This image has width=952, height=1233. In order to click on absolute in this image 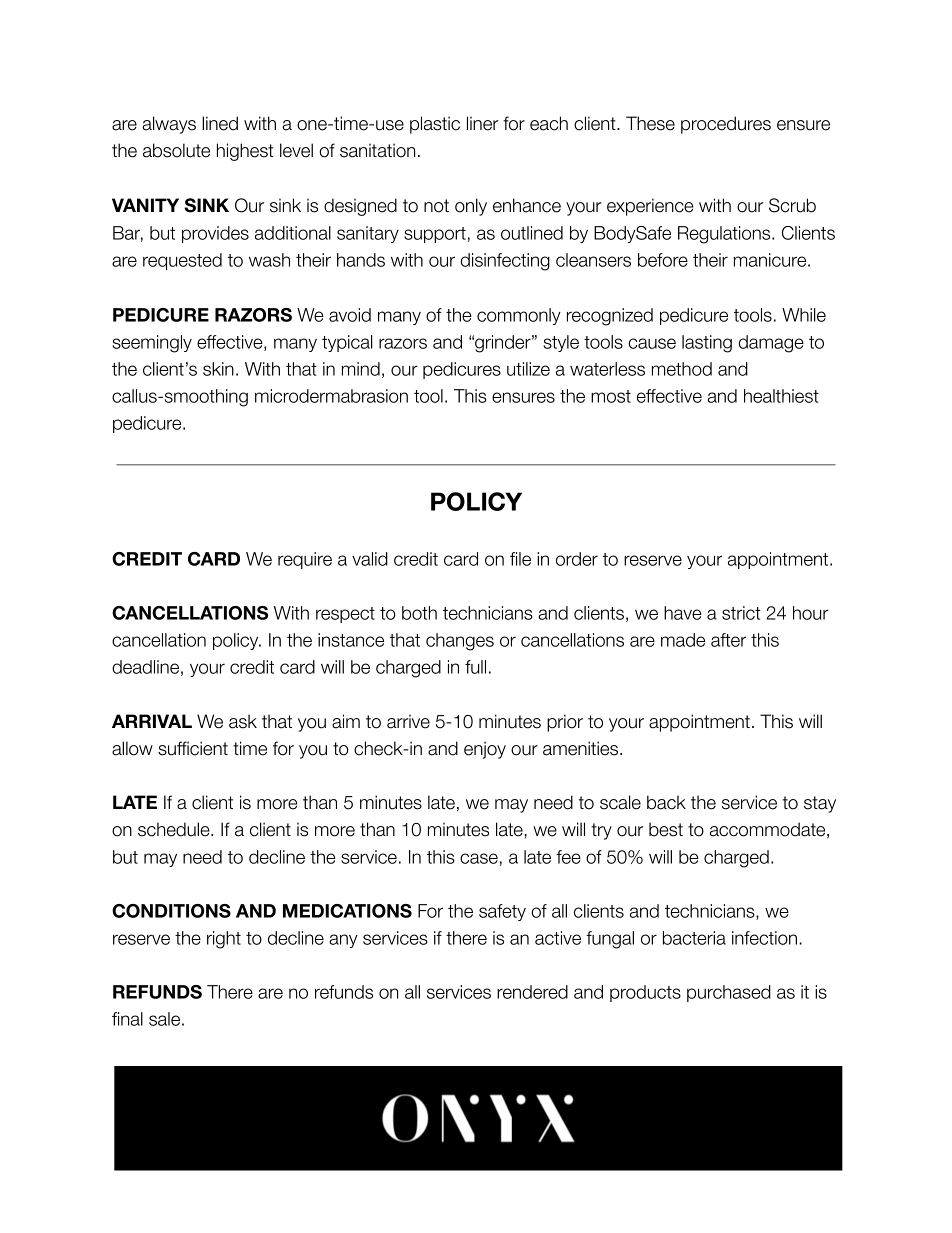, I will do `click(176, 150)`.
